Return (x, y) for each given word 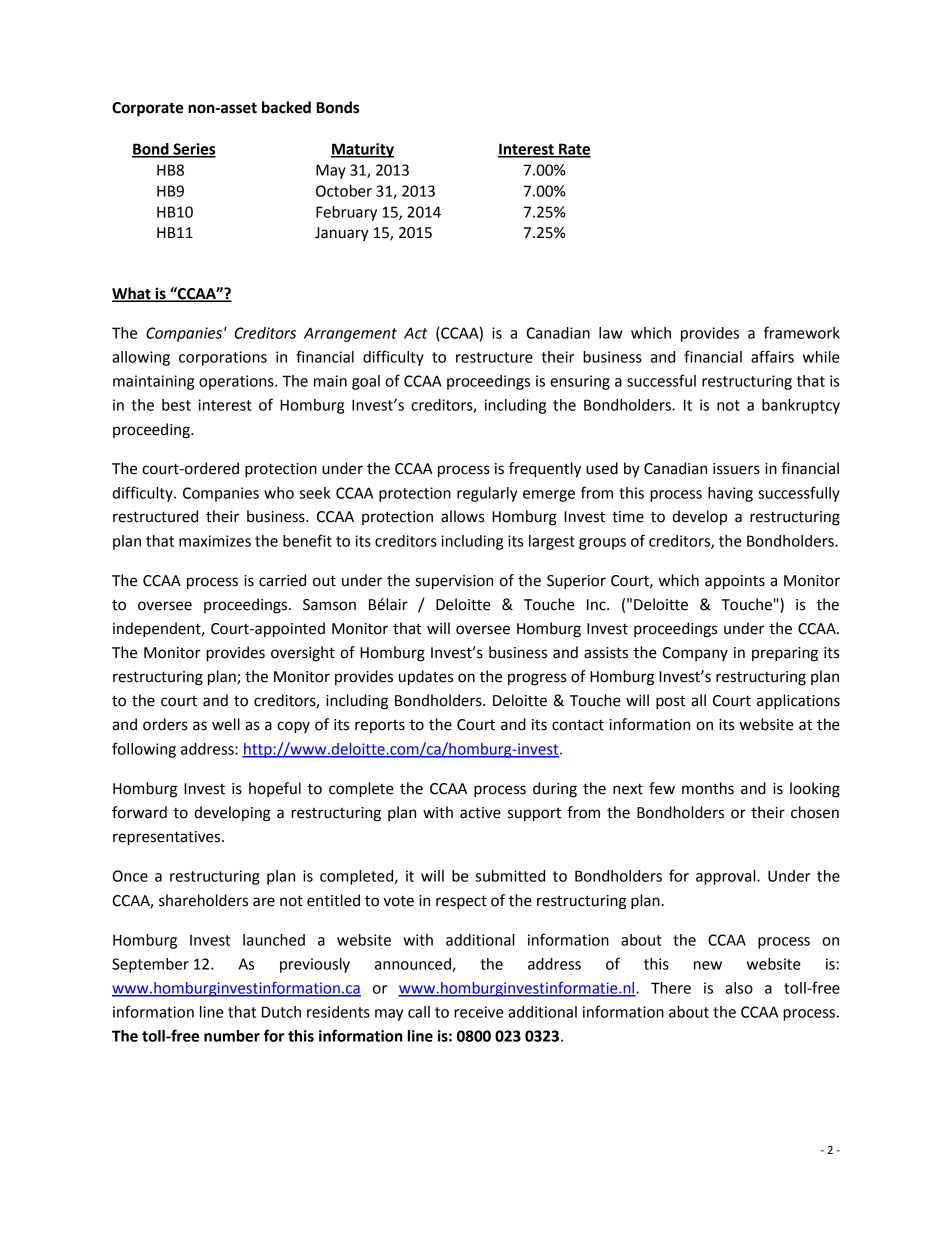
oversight (303, 654)
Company (695, 654)
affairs (772, 356)
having (730, 494)
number (232, 1036)
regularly (487, 494)
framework (802, 332)
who (279, 493)
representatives (168, 838)
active (480, 813)
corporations (223, 358)
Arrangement (350, 334)
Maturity (362, 150)
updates (426, 678)
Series (193, 150)
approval (727, 877)
